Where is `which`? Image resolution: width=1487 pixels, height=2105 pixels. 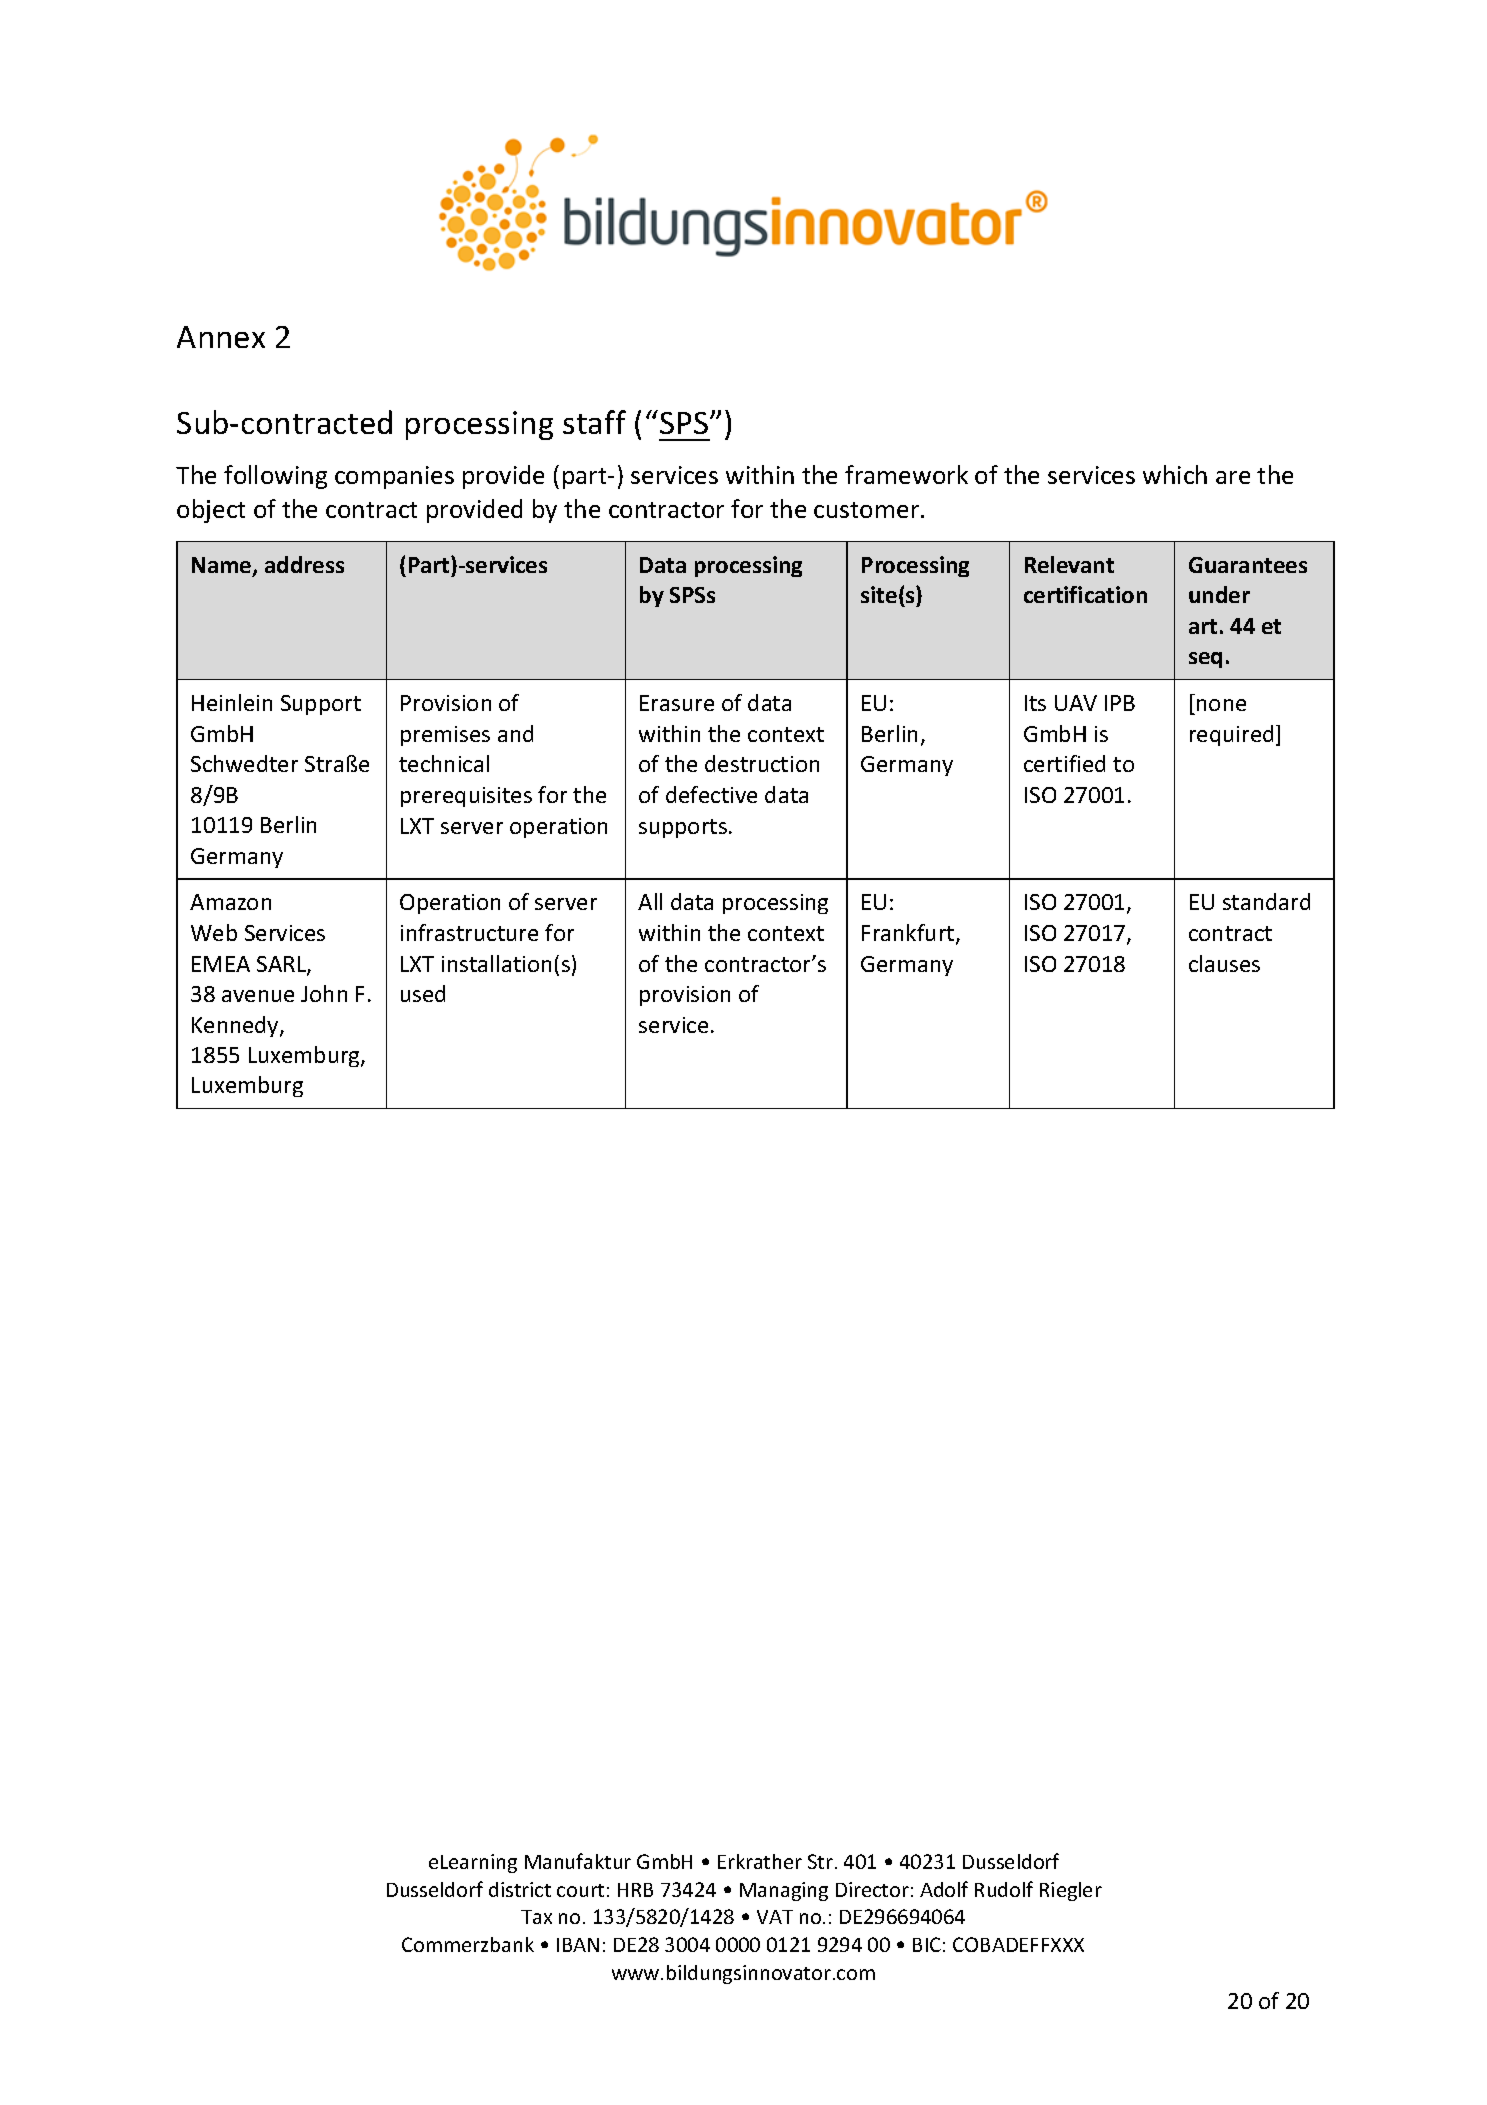 which is located at coordinates (1175, 474).
